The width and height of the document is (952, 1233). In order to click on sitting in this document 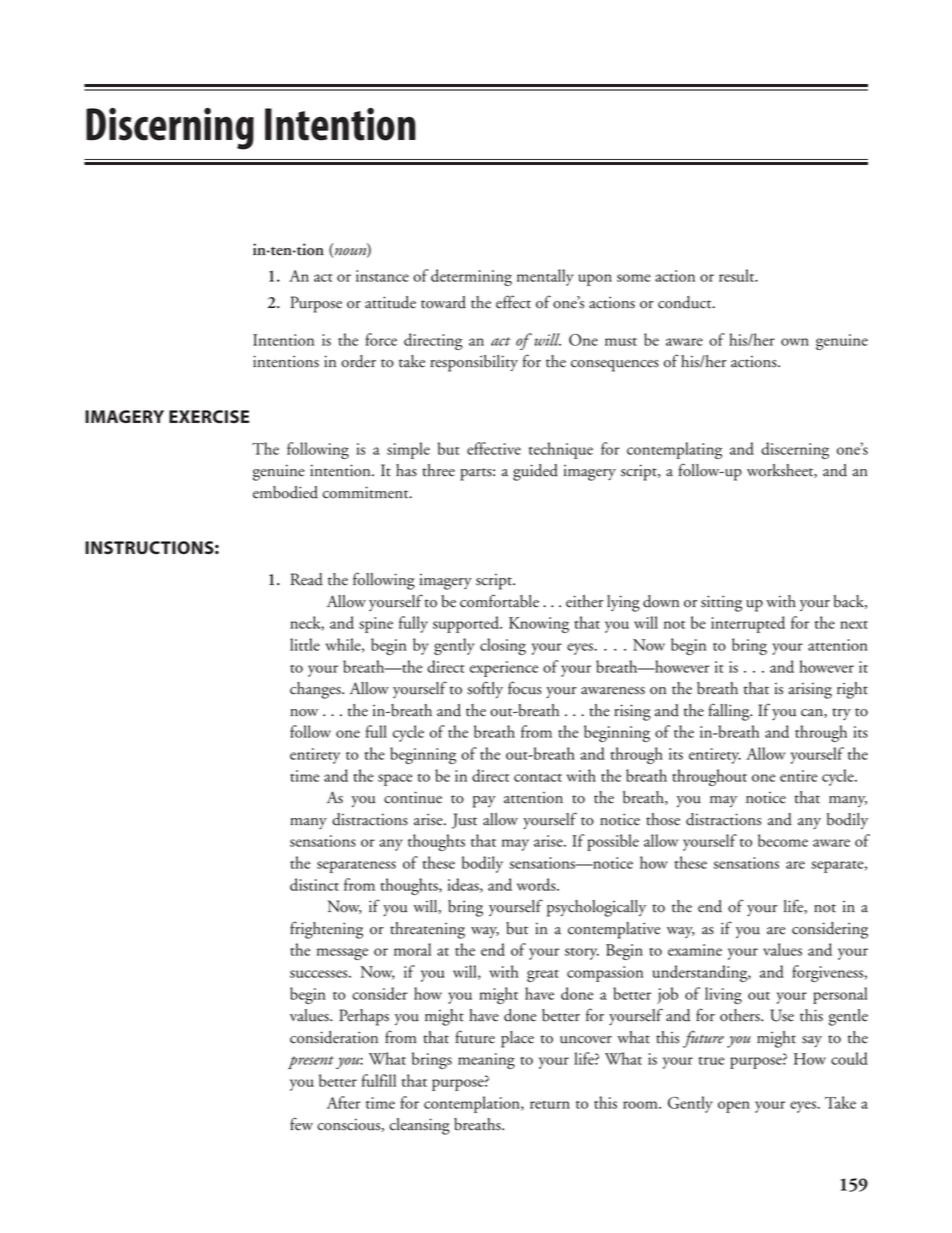, I will do `click(721, 603)`.
